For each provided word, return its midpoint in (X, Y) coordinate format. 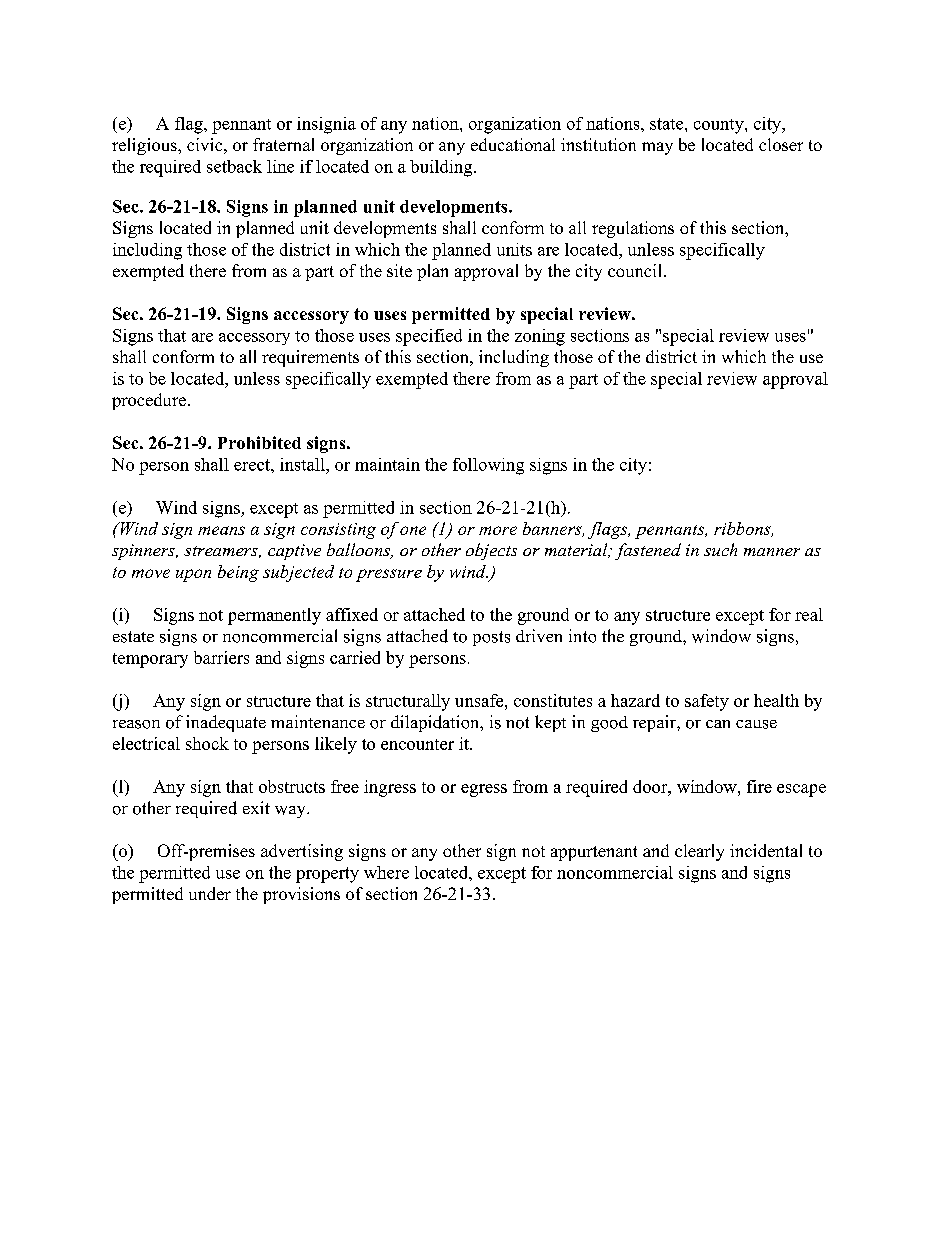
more (498, 530)
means (221, 530)
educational (513, 144)
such (720, 549)
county (720, 126)
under (210, 893)
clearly (699, 852)
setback (234, 166)
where (386, 872)
